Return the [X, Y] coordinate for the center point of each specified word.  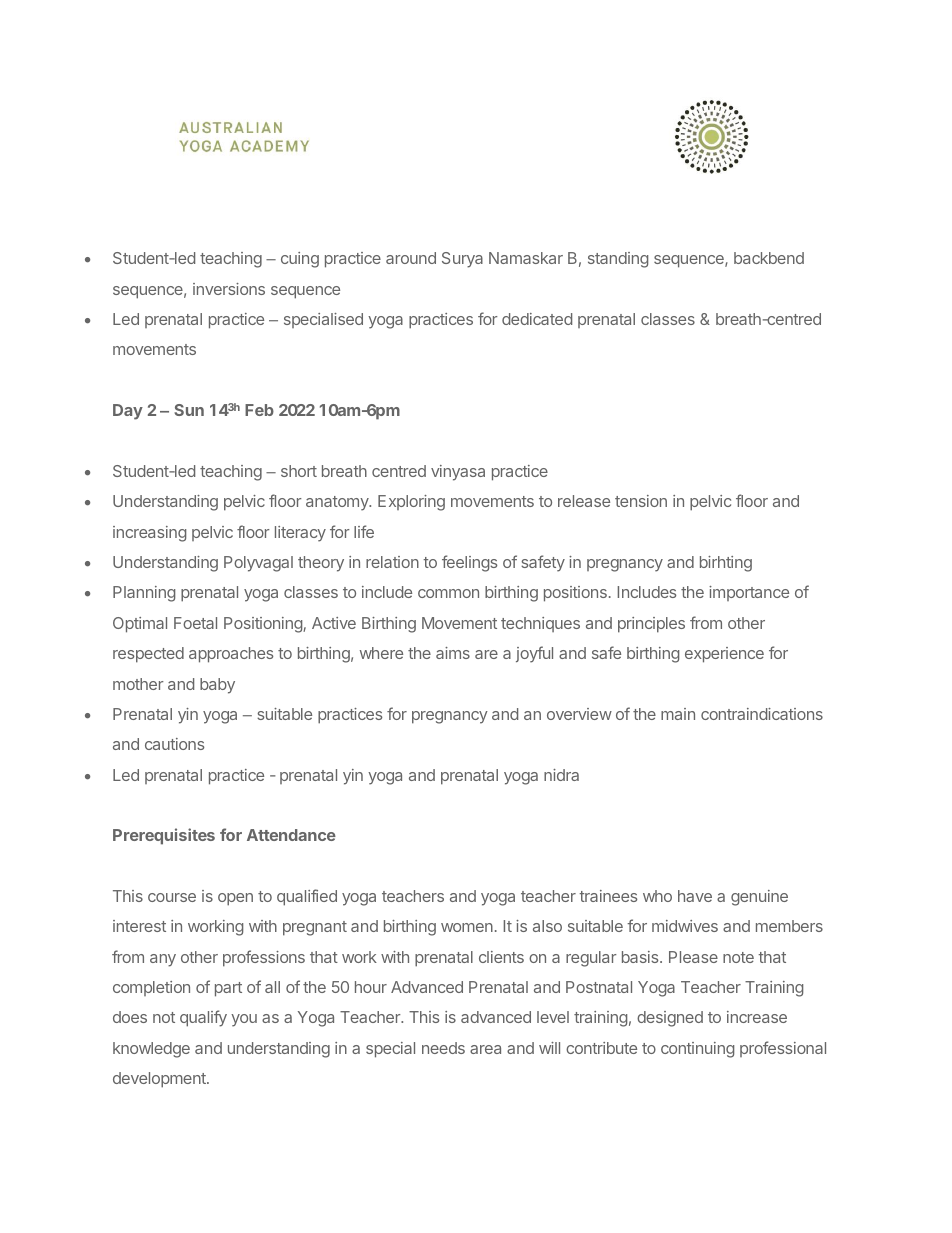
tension [641, 501]
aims [453, 653]
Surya [462, 260]
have [695, 896]
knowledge [151, 1050]
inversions [229, 289]
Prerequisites [164, 836]
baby [217, 686]
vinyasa [458, 473]
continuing [697, 1050]
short [299, 471]
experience [724, 655]
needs [443, 1048]
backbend [769, 258]
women [467, 927]
